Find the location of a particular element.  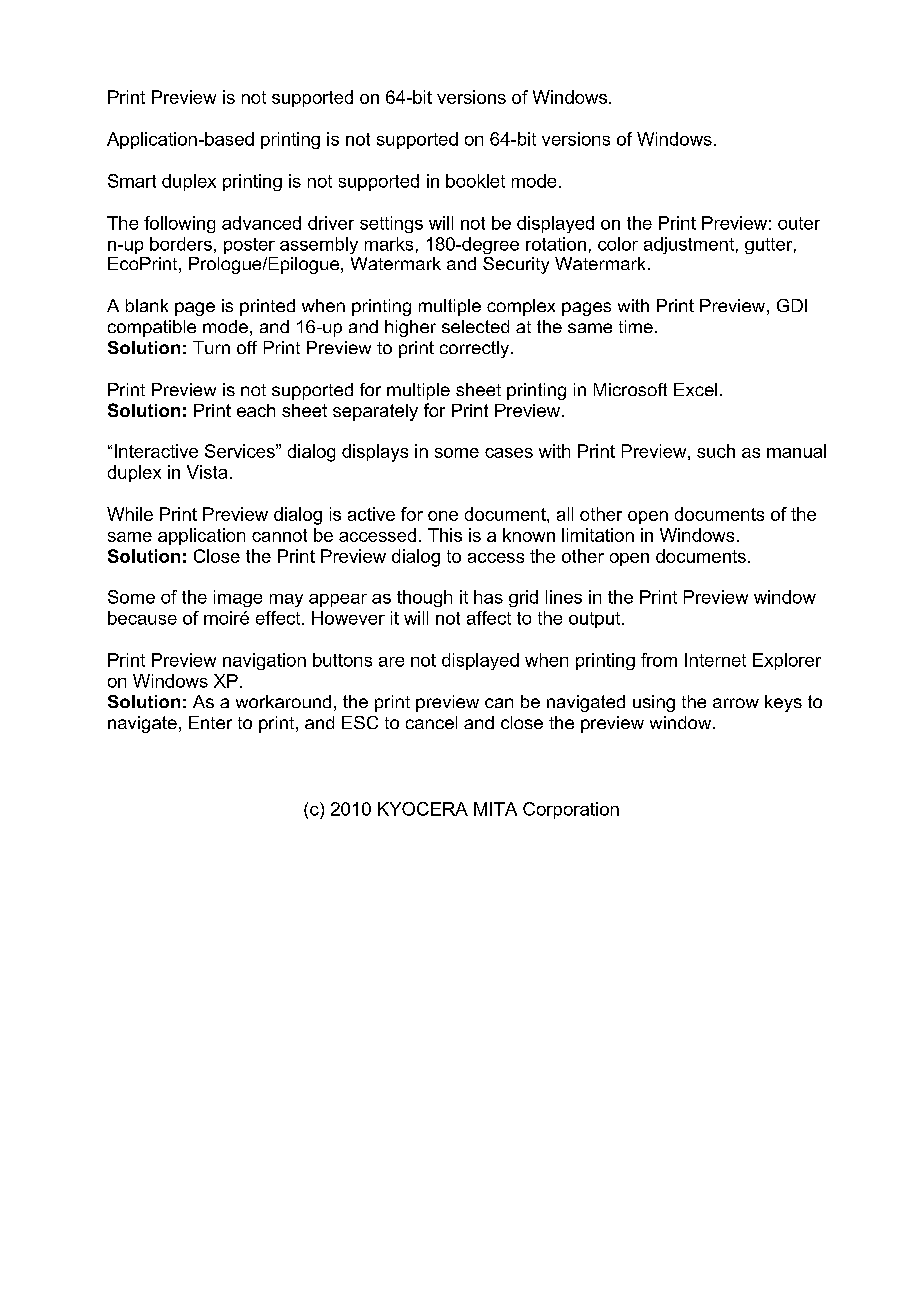

one is located at coordinates (443, 516).
